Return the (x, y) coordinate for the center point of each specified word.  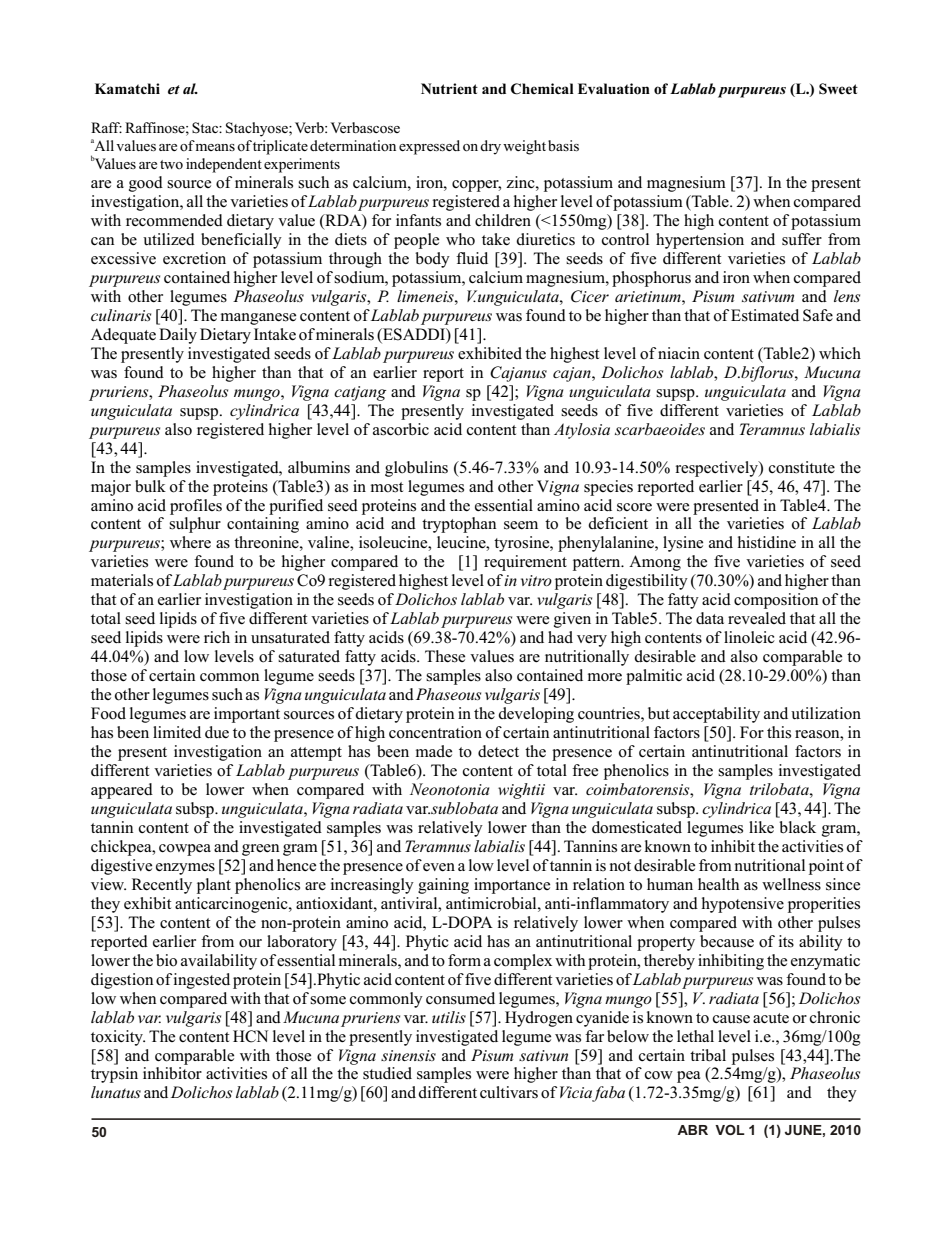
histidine (767, 542)
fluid (472, 258)
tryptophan (459, 525)
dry (490, 147)
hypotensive (743, 905)
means (215, 147)
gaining (443, 886)
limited (177, 732)
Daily (178, 336)
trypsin (114, 1075)
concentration (435, 732)
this (779, 732)
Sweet (838, 89)
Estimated (765, 315)
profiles (196, 507)
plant (214, 886)
